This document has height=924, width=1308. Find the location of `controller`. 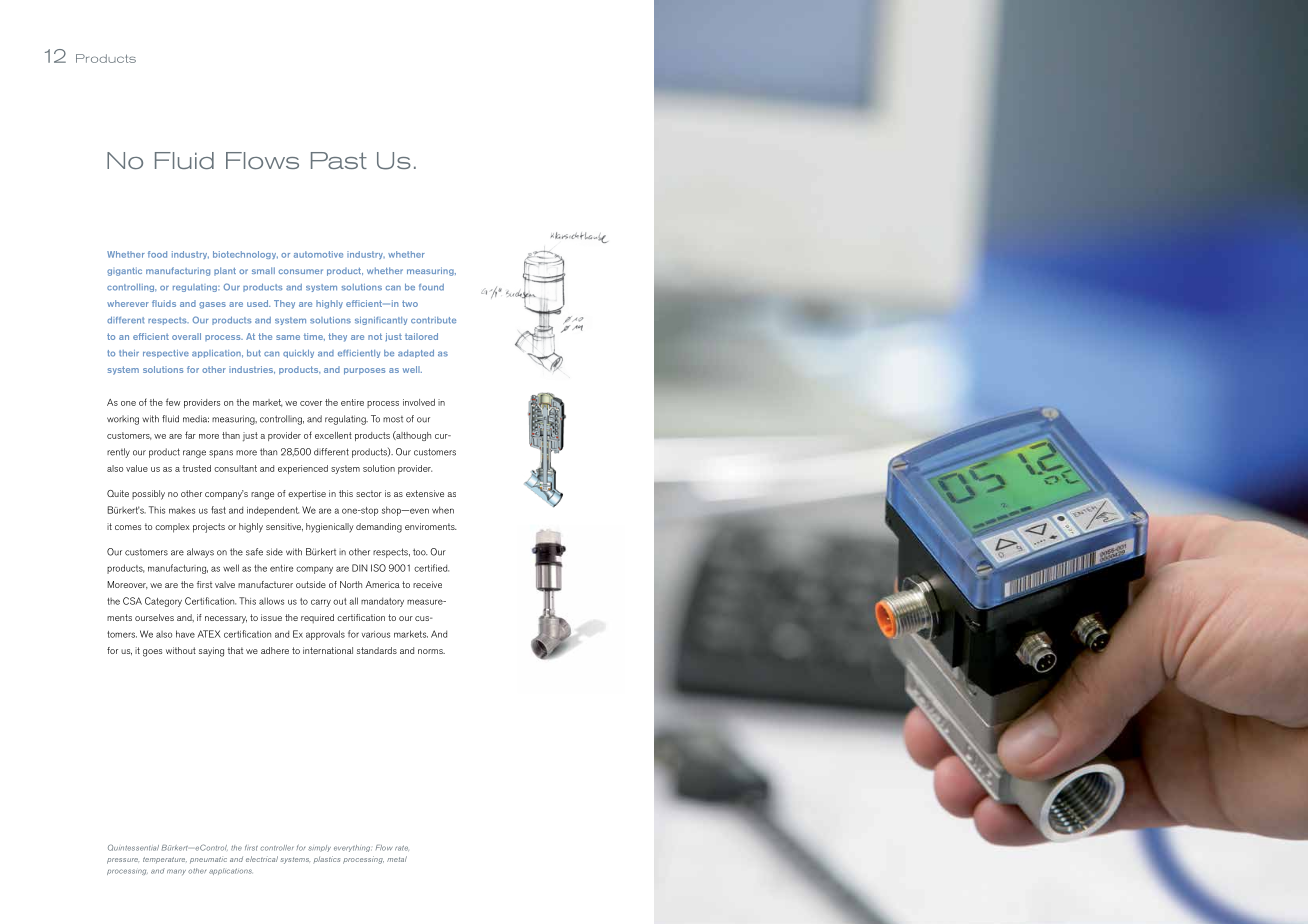

controller is located at coordinates (276, 848).
